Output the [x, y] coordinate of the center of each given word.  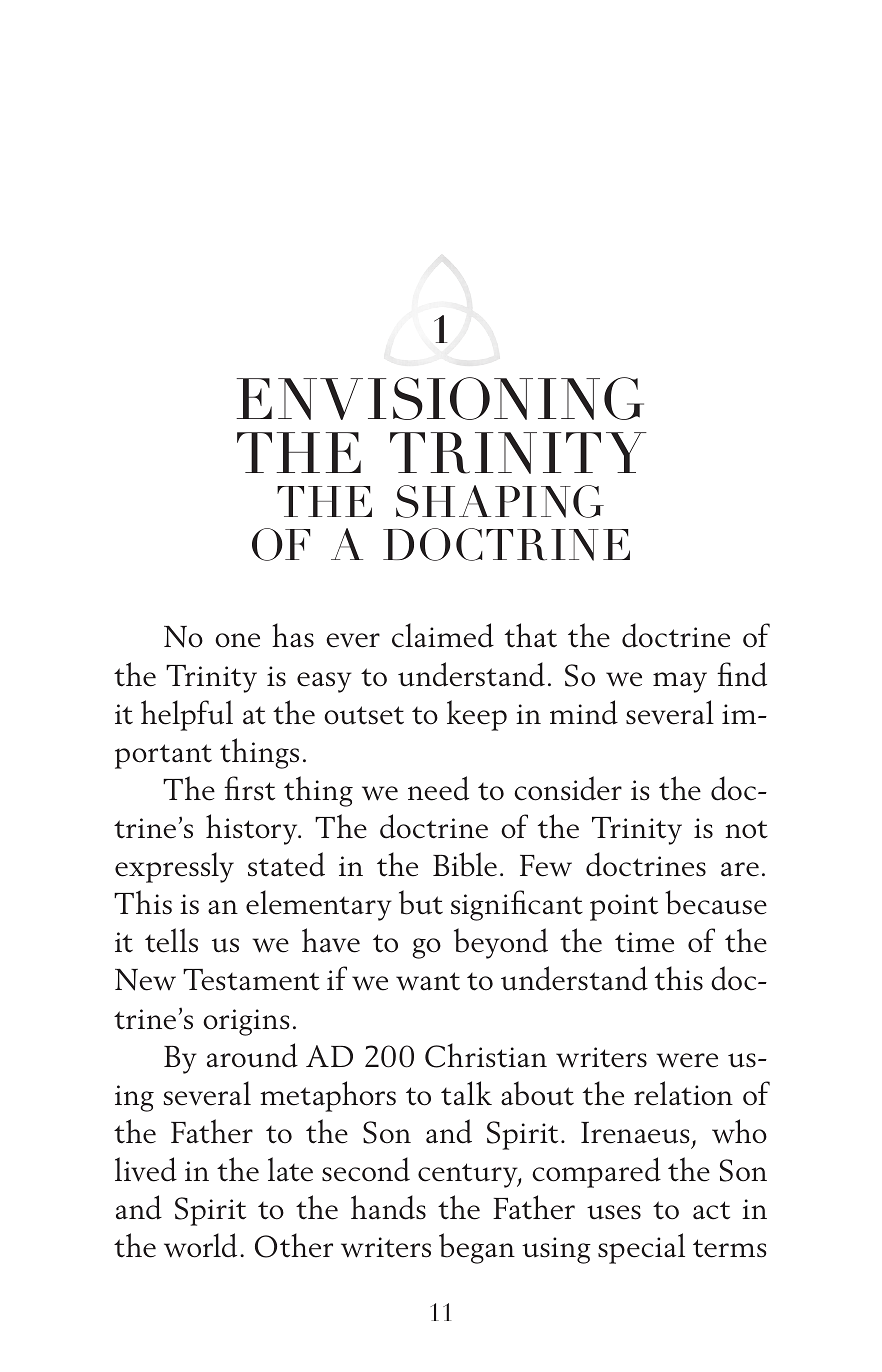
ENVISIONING [440, 398]
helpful [187, 715]
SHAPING [500, 501]
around [252, 1055]
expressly [174, 867]
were [687, 1060]
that [531, 635]
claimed [443, 635]
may [680, 682]
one [237, 640]
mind [584, 712]
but [421, 902]
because [716, 902]
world [200, 1245]
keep [477, 715]
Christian [486, 1055]
